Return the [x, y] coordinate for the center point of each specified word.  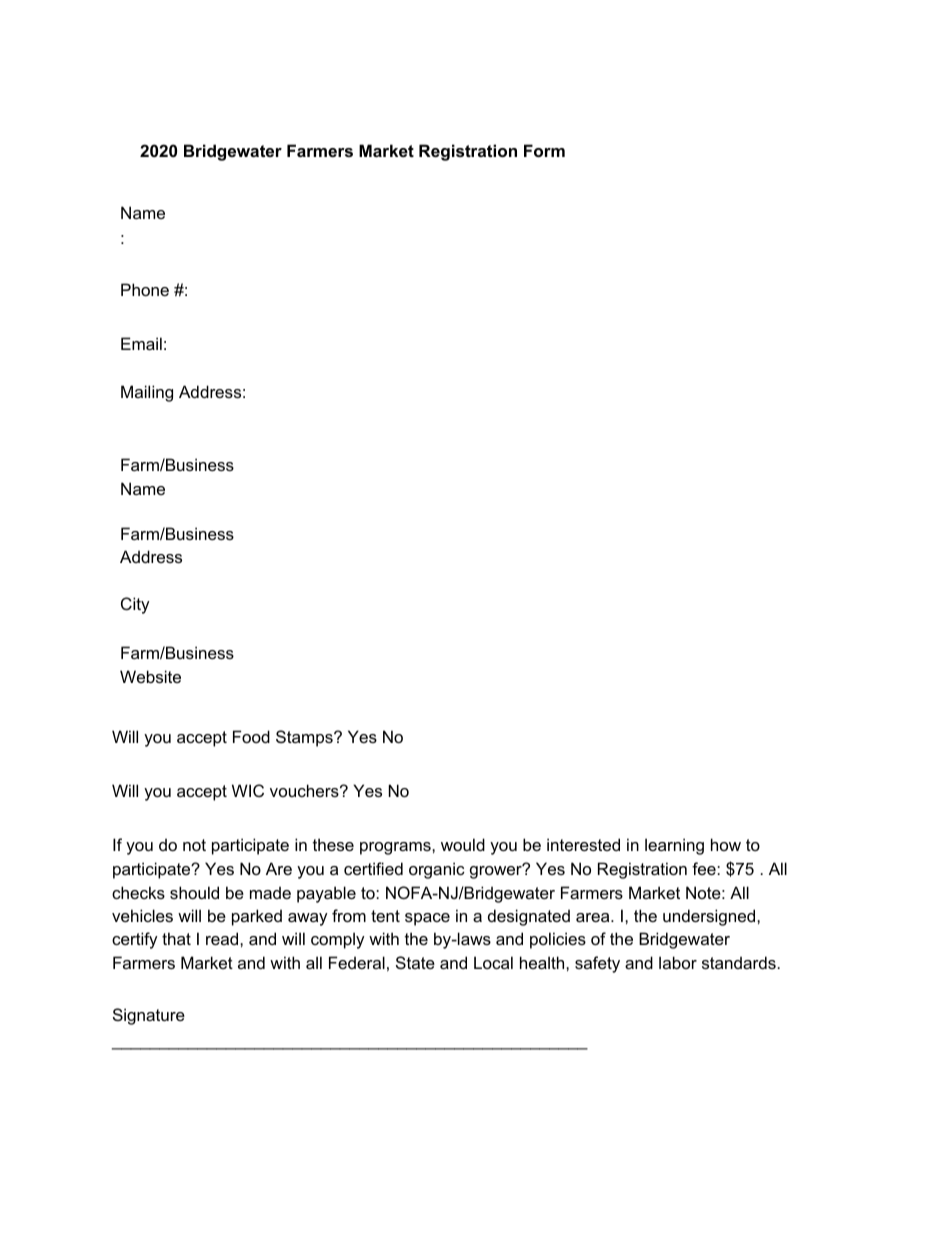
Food [251, 736]
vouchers [305, 790]
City [135, 605]
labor [678, 962]
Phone [145, 289]
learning [674, 846]
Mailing [147, 393]
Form [544, 150]
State [415, 962]
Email [141, 343]
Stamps [305, 738]
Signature [149, 1016]
